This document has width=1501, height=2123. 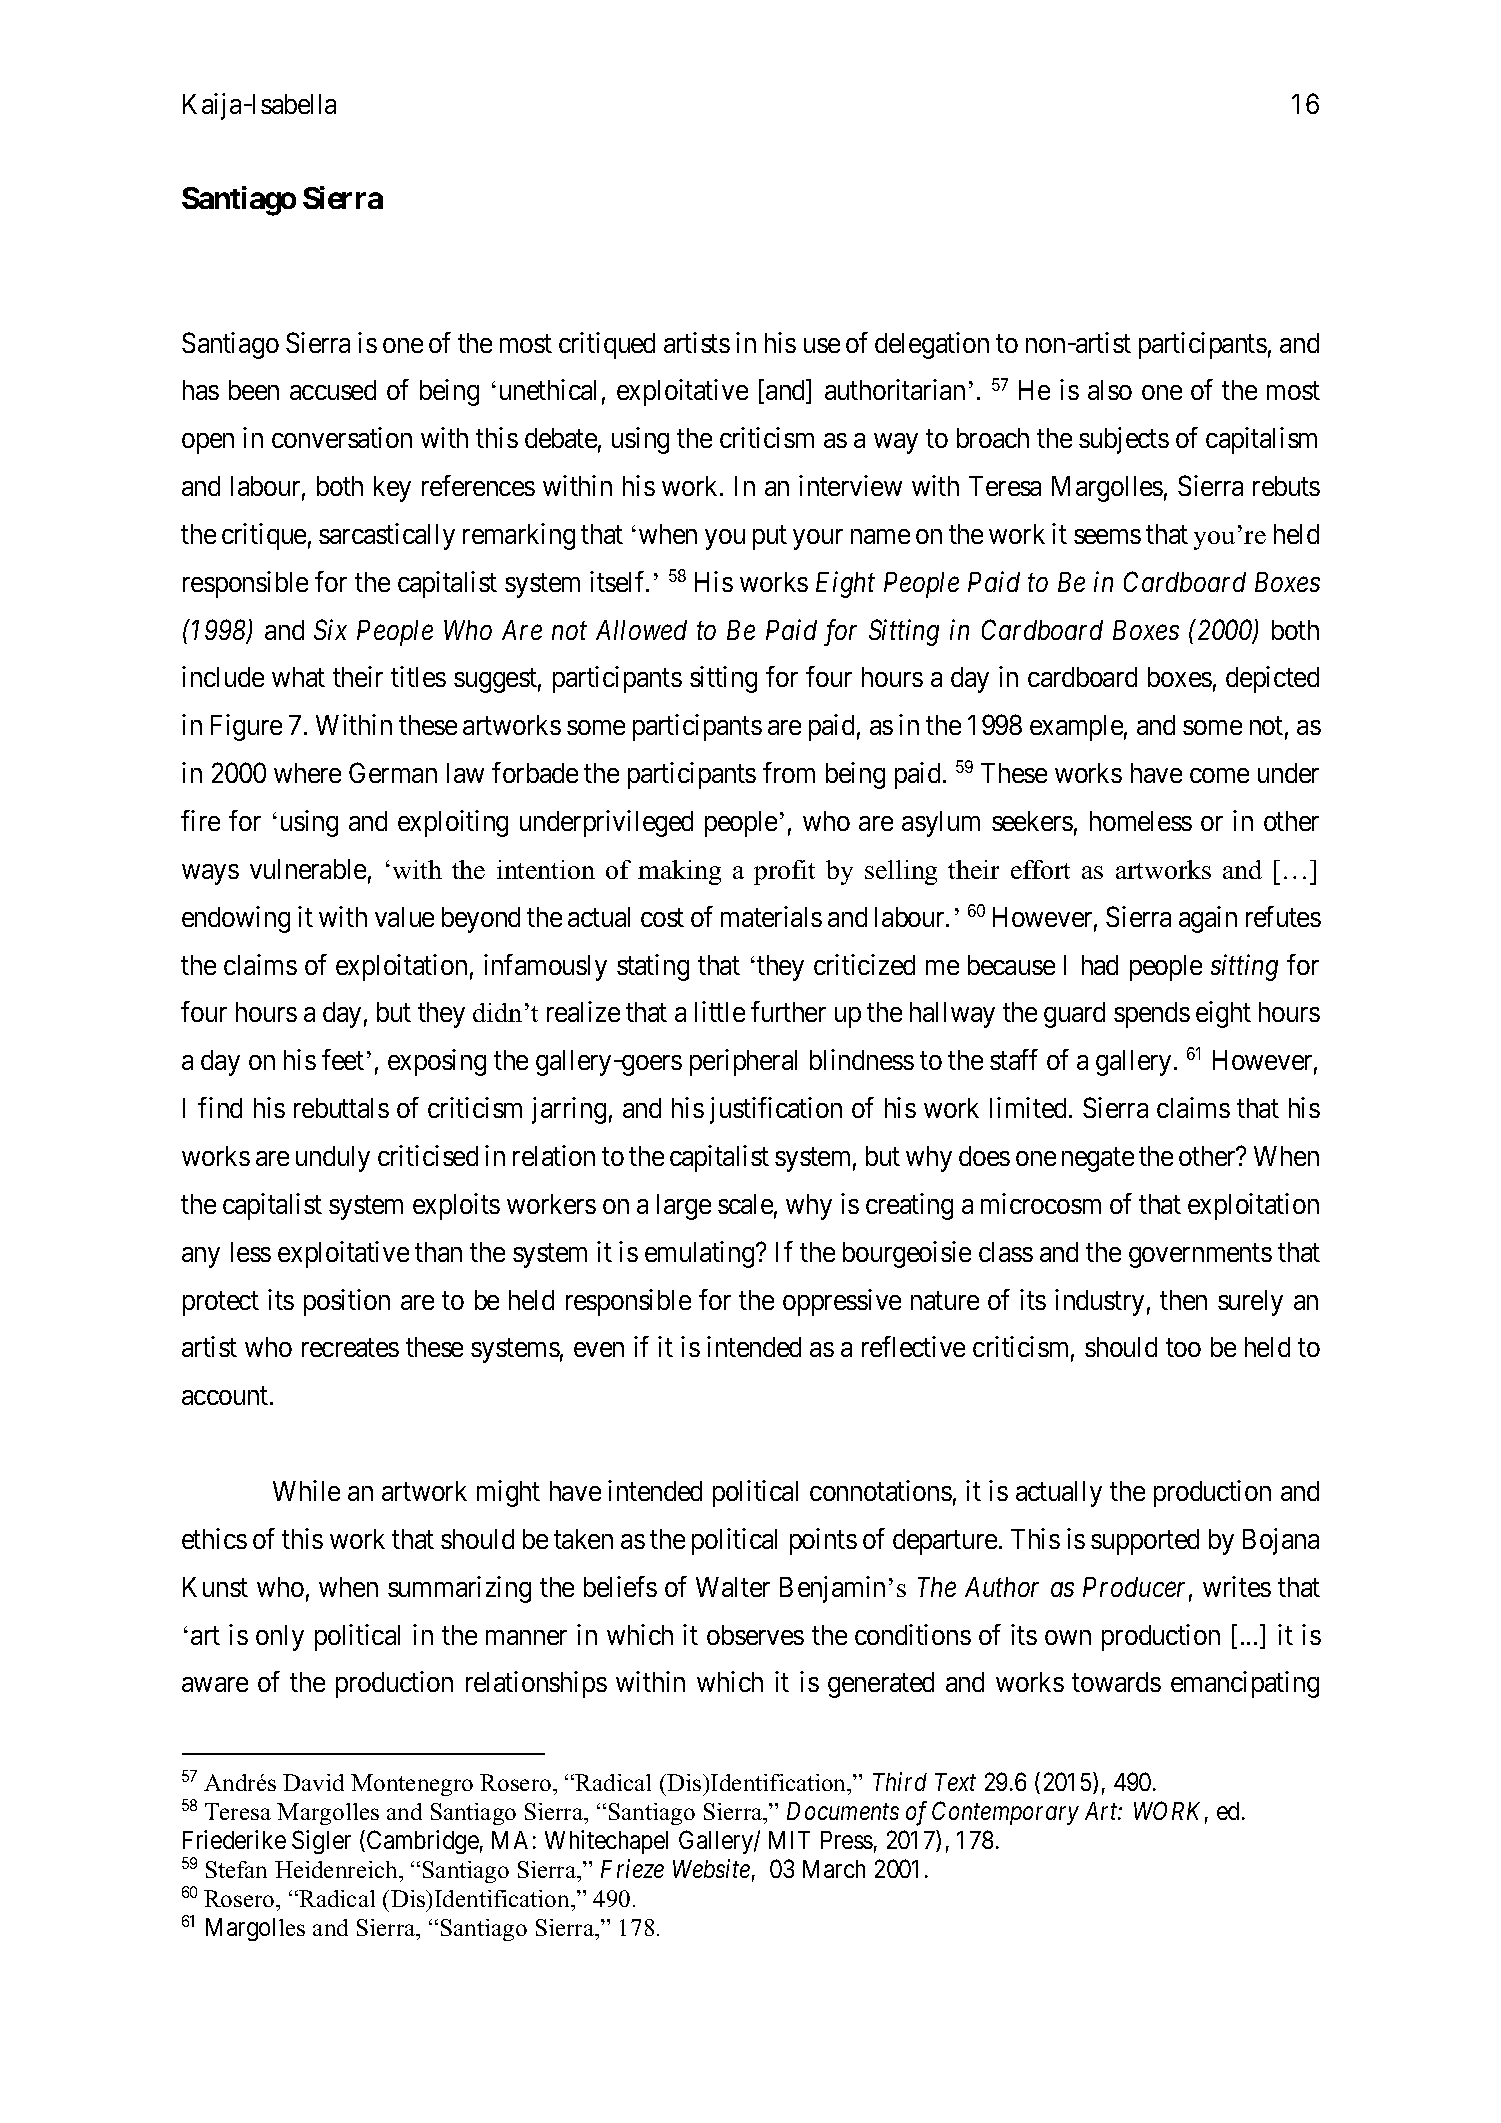 What do you see at coordinates (308, 869) in the document?
I see `vulnerable` at bounding box center [308, 869].
